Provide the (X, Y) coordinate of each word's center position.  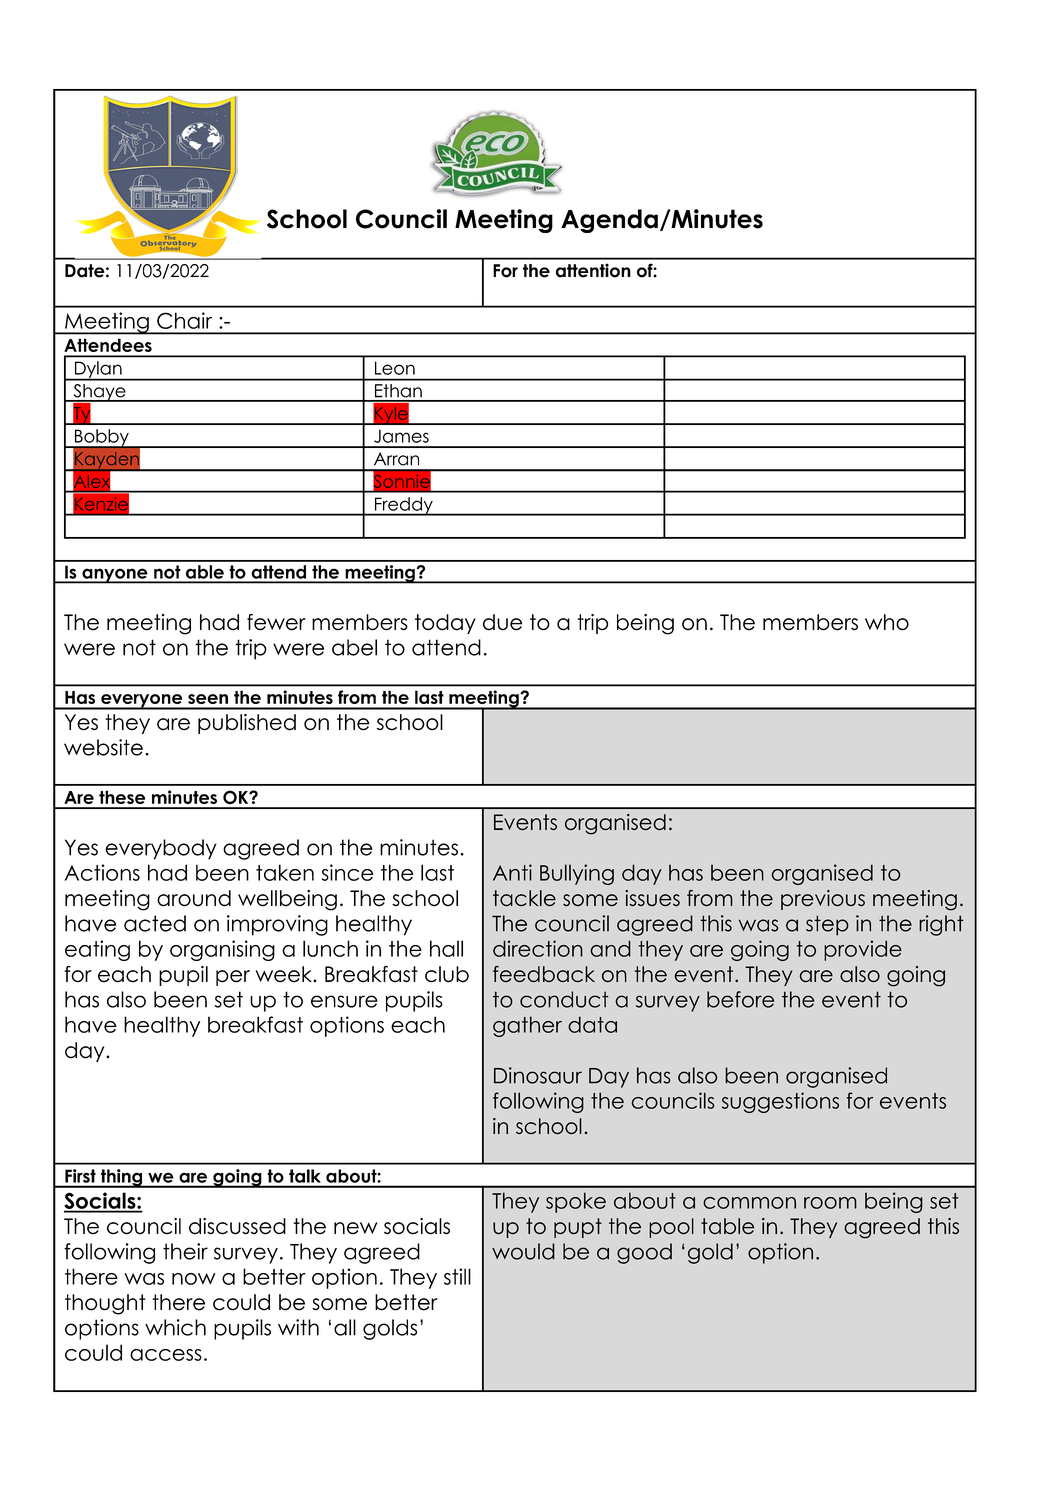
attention (593, 270)
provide (863, 950)
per (233, 978)
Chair (184, 320)
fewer (276, 622)
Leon (395, 368)
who (887, 622)
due (502, 622)
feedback (544, 974)
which (175, 1327)
